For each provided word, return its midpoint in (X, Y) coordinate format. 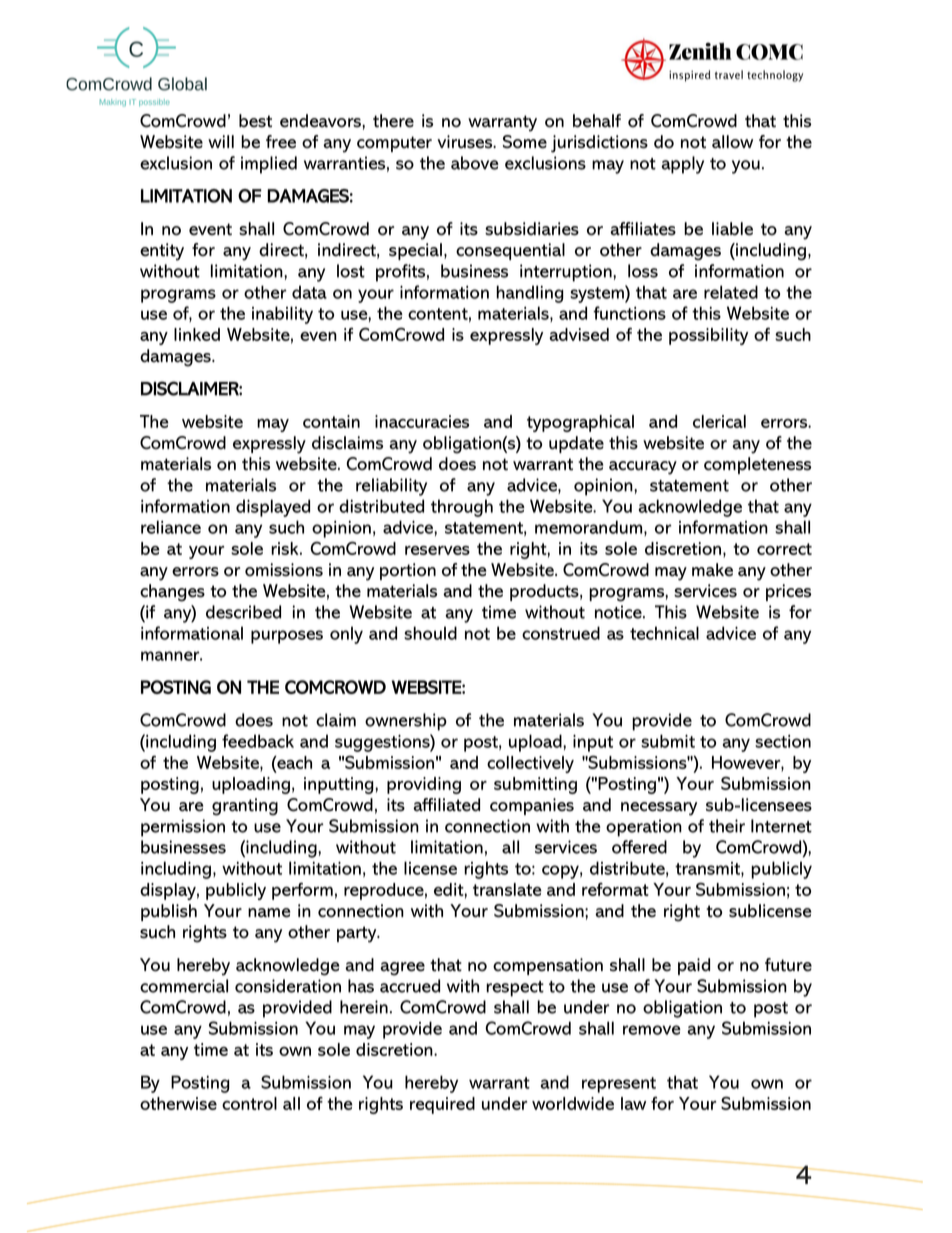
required (442, 1105)
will (221, 141)
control (249, 1103)
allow (732, 142)
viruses (466, 142)
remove (652, 1030)
